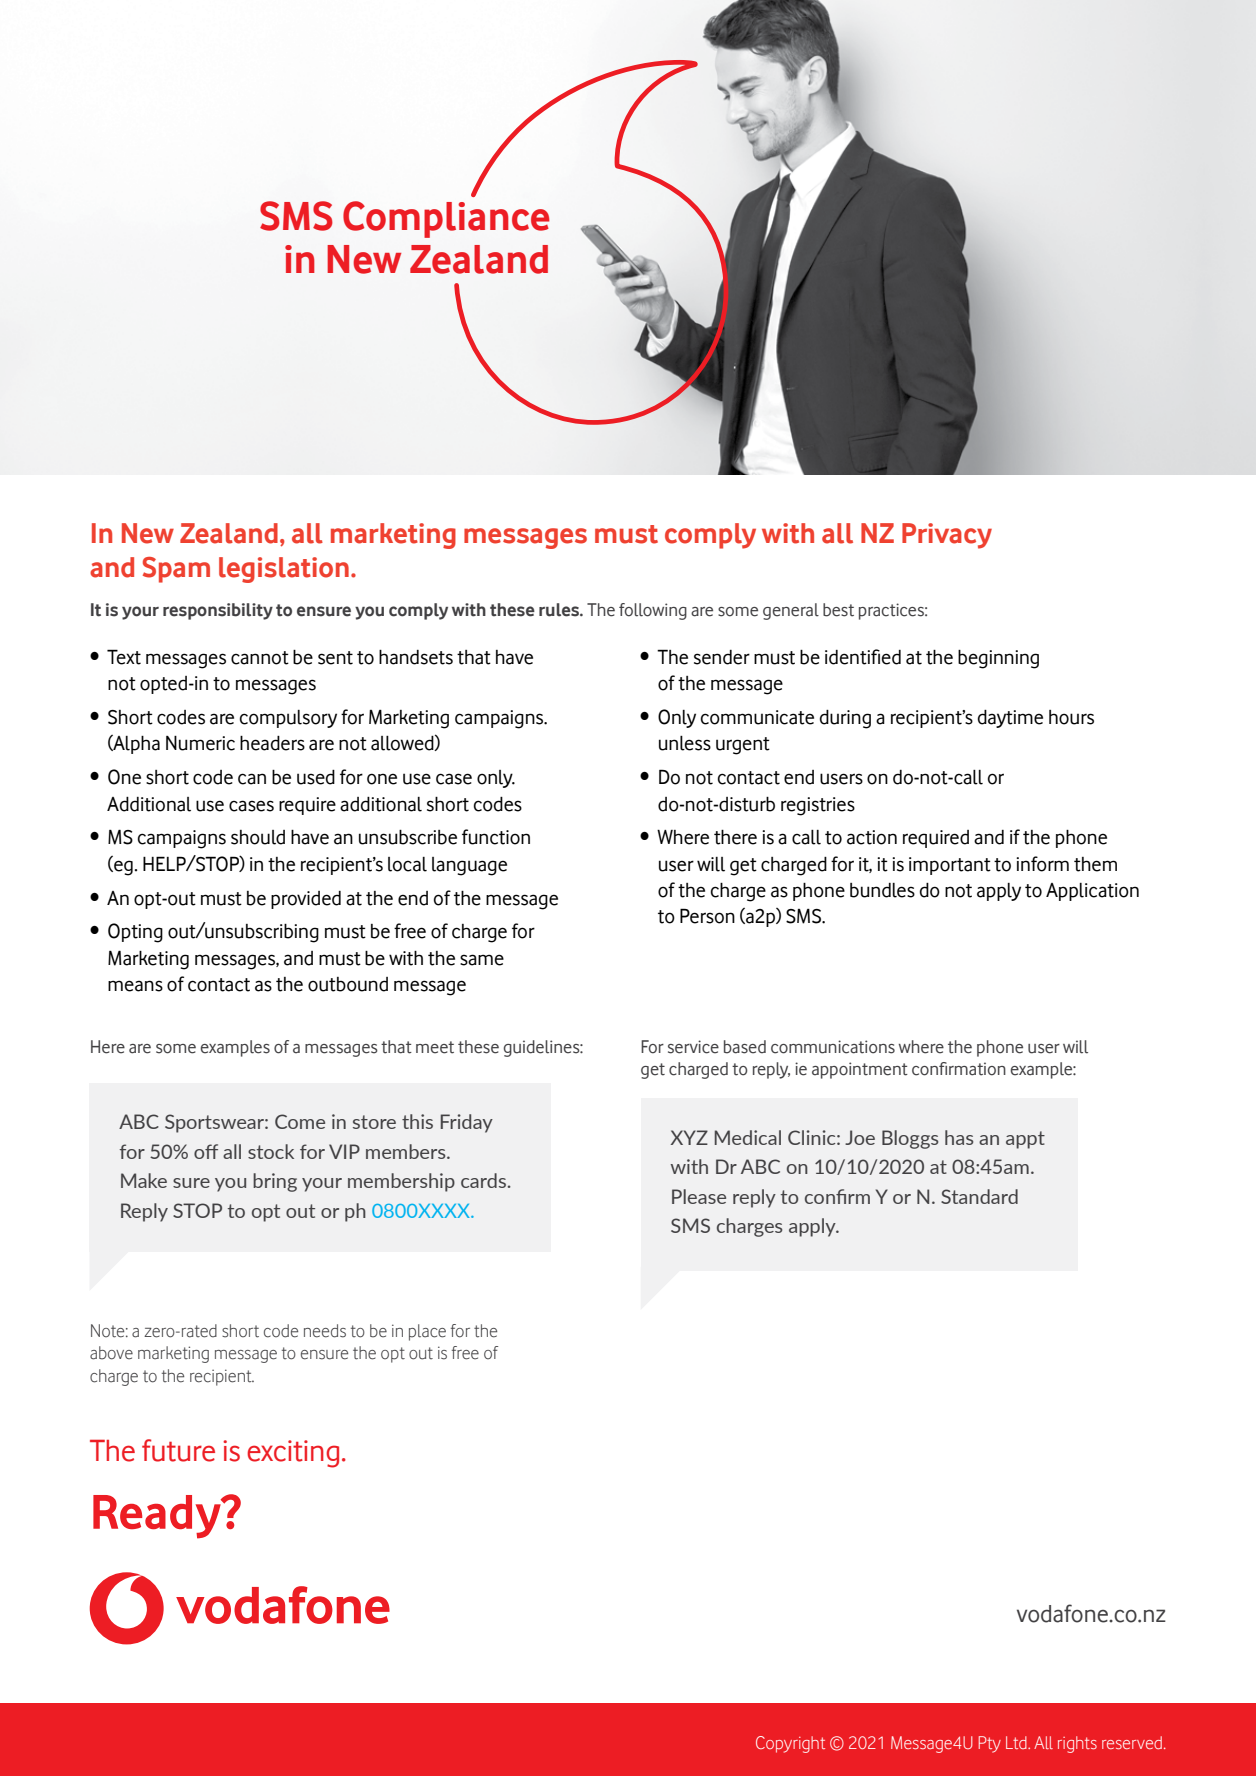  Describe the element at coordinates (446, 219) in the page. I see `Compliance` at that location.
